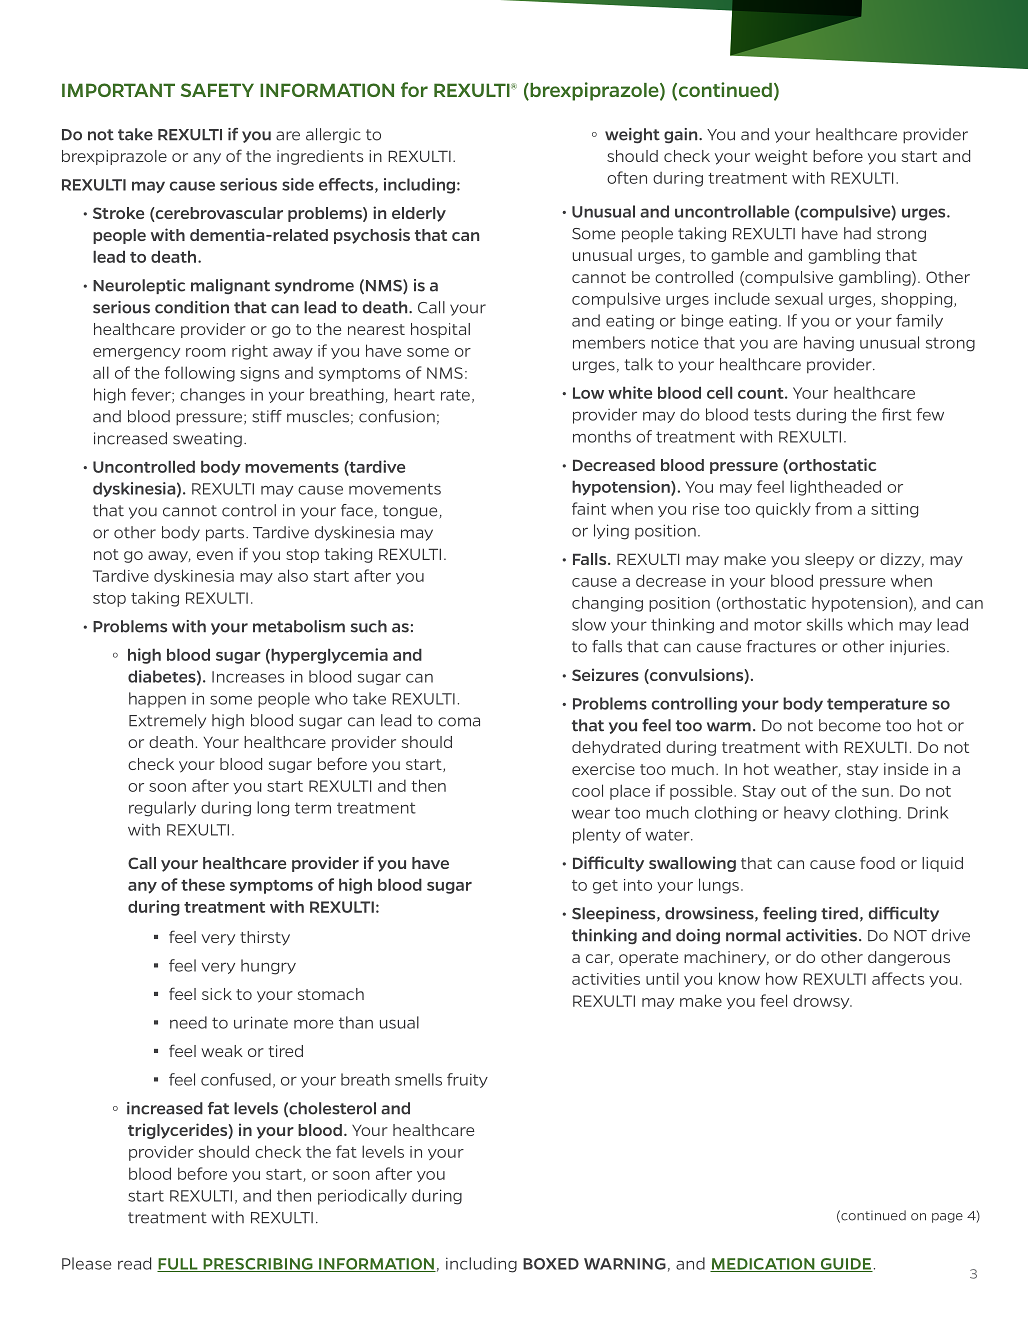  Describe the element at coordinates (877, 705) in the screenshot. I see `temperature` at that location.
